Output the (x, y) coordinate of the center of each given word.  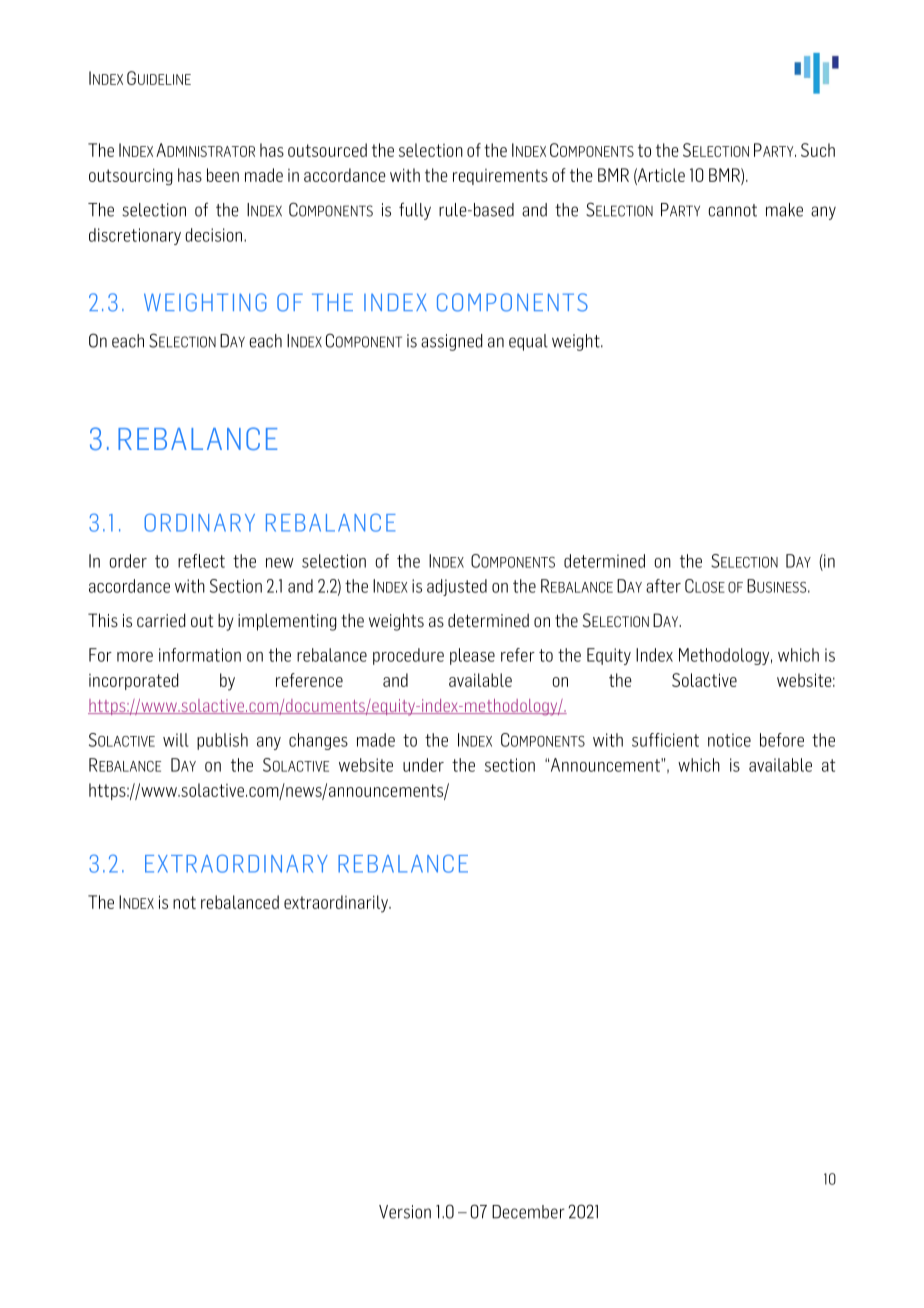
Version (405, 1212)
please (472, 656)
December (528, 1212)
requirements (500, 177)
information (200, 655)
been (223, 175)
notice (729, 740)
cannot (733, 210)
